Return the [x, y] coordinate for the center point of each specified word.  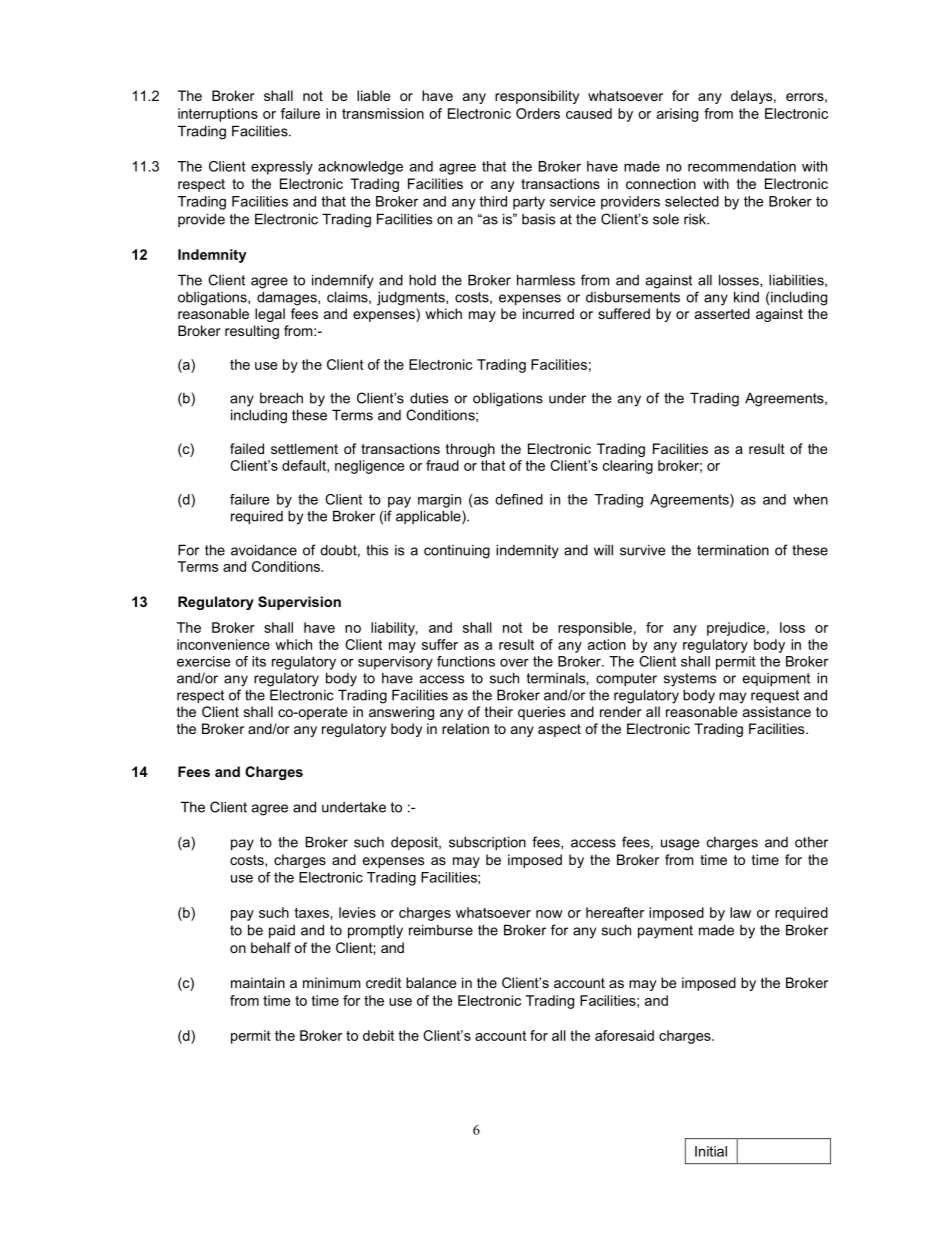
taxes [311, 913]
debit [378, 1035]
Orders [538, 113]
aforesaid [624, 1035]
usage [680, 845]
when [810, 499]
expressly [282, 168]
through [470, 450]
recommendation [742, 166]
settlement [304, 448]
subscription [487, 843]
